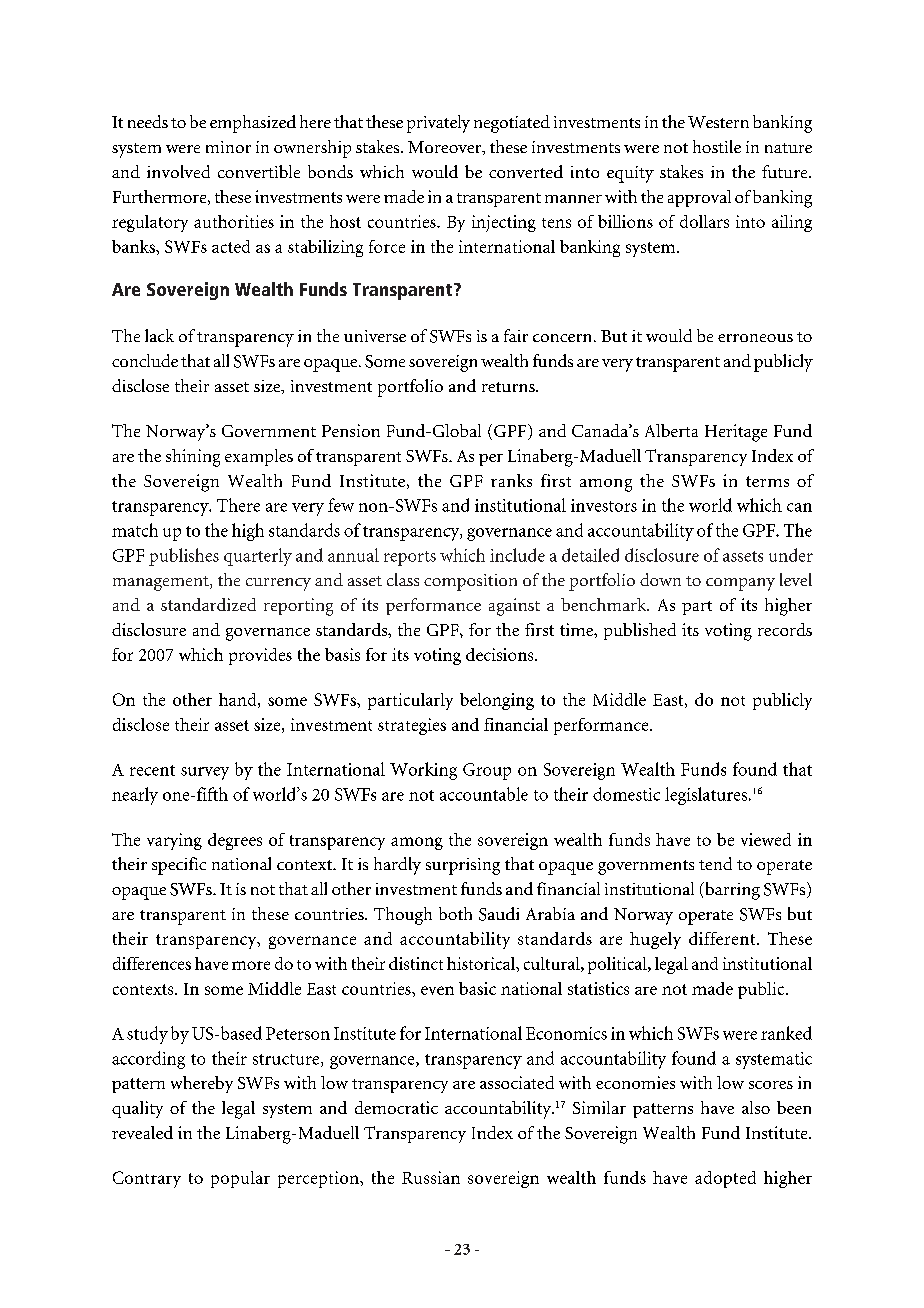  Describe the element at coordinates (725, 1179) in the screenshot. I see `adopted` at that location.
